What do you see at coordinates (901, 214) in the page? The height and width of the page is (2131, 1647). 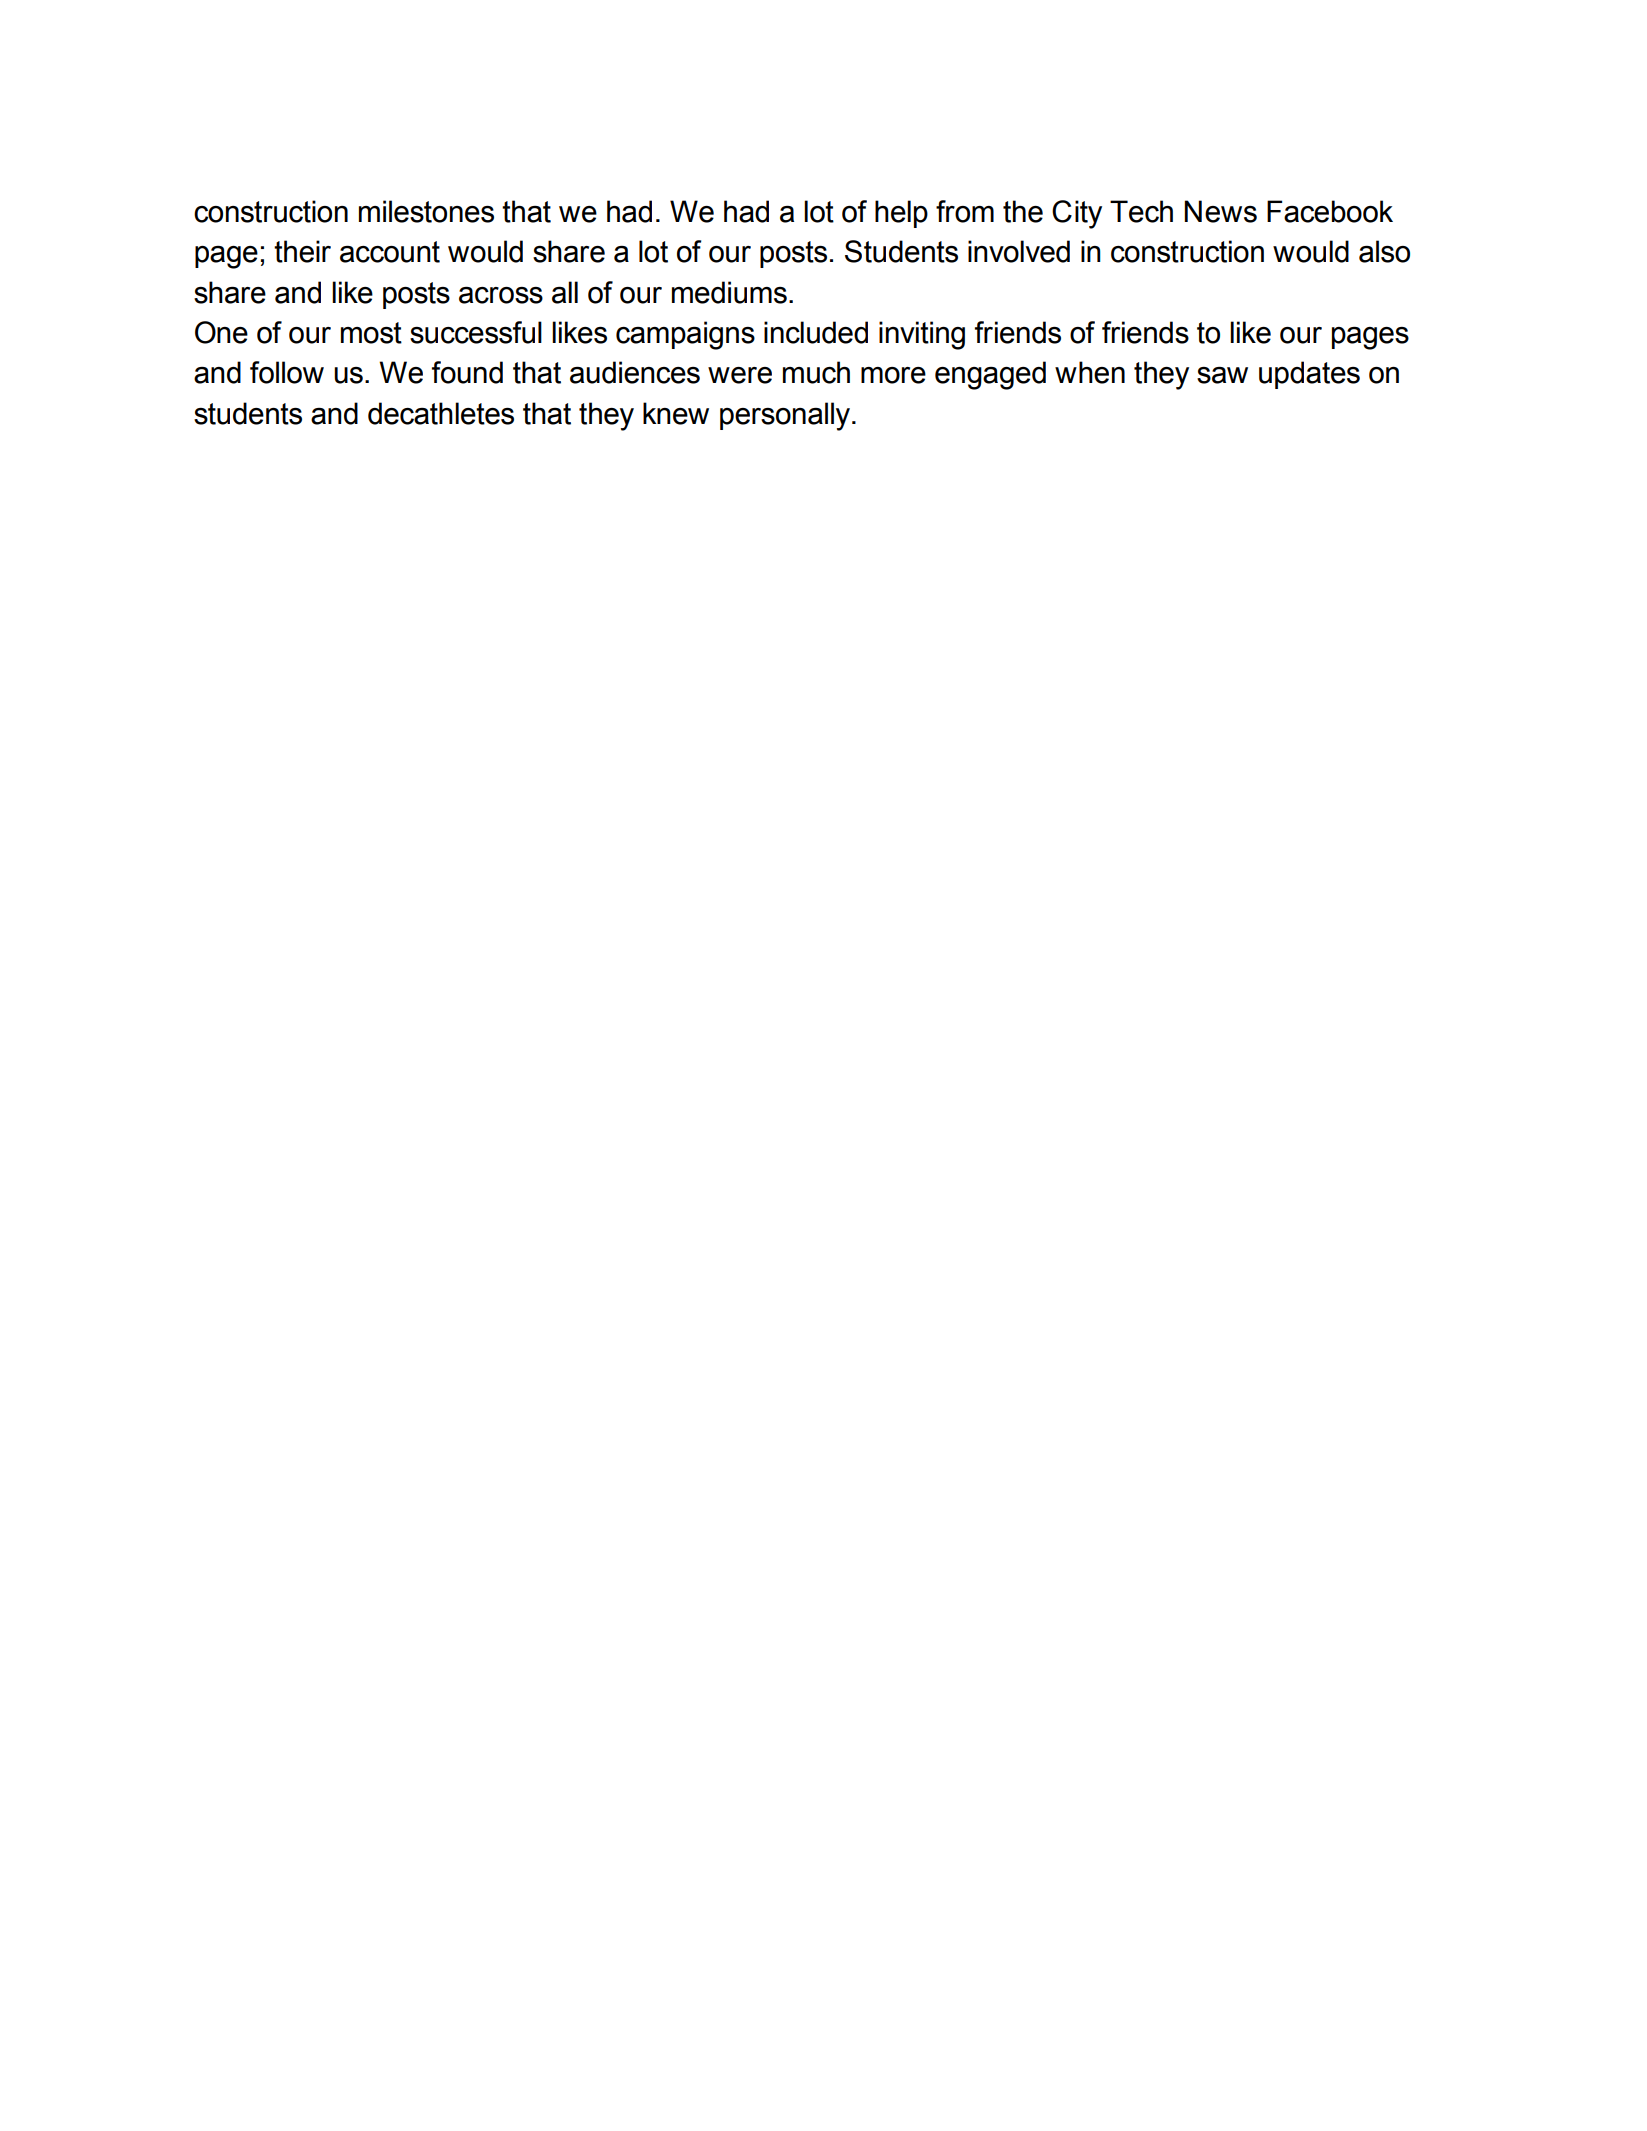 I see `help` at bounding box center [901, 214].
